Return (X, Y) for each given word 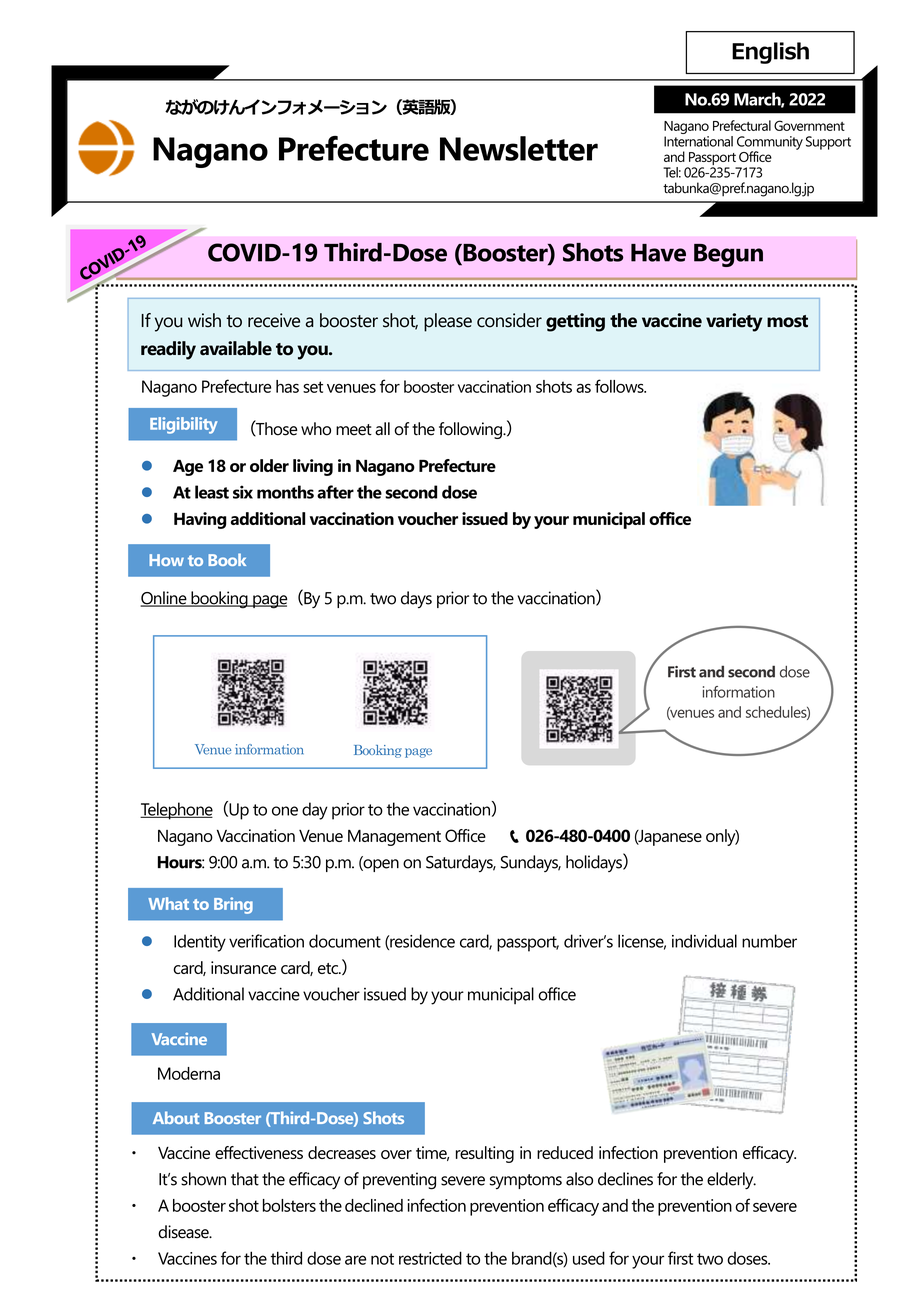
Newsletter (519, 148)
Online (164, 599)
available (236, 348)
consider (509, 320)
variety (734, 322)
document (345, 941)
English (770, 53)
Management (394, 838)
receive (274, 320)
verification (266, 941)
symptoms (526, 1181)
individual (704, 941)
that (245, 1179)
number (769, 941)
